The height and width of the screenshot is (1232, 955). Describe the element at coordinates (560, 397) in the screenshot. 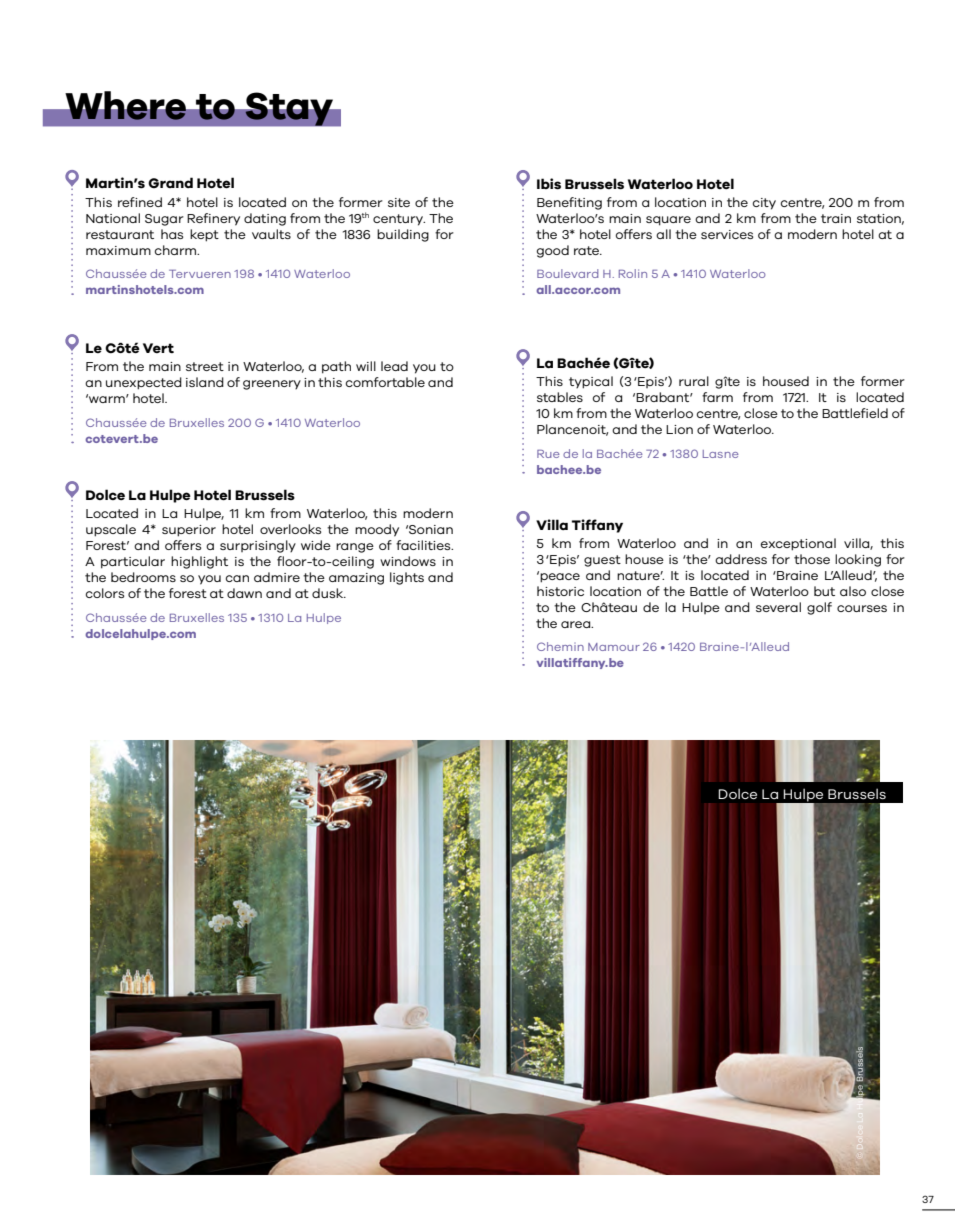

I see `stables` at that location.
